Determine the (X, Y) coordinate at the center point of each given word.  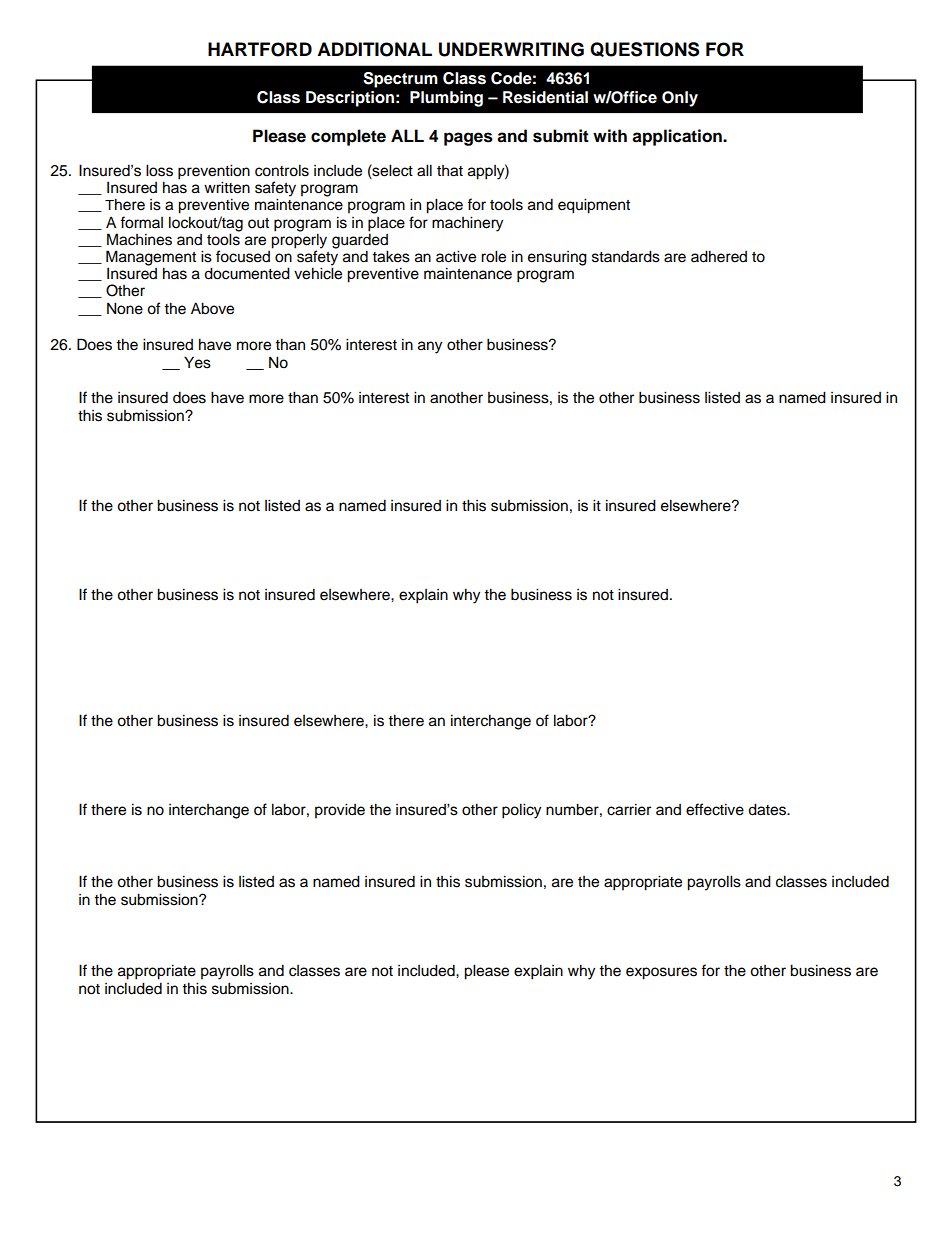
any (430, 347)
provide (340, 811)
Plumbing (446, 99)
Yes (197, 362)
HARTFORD (260, 49)
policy (521, 811)
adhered (719, 256)
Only (680, 99)
